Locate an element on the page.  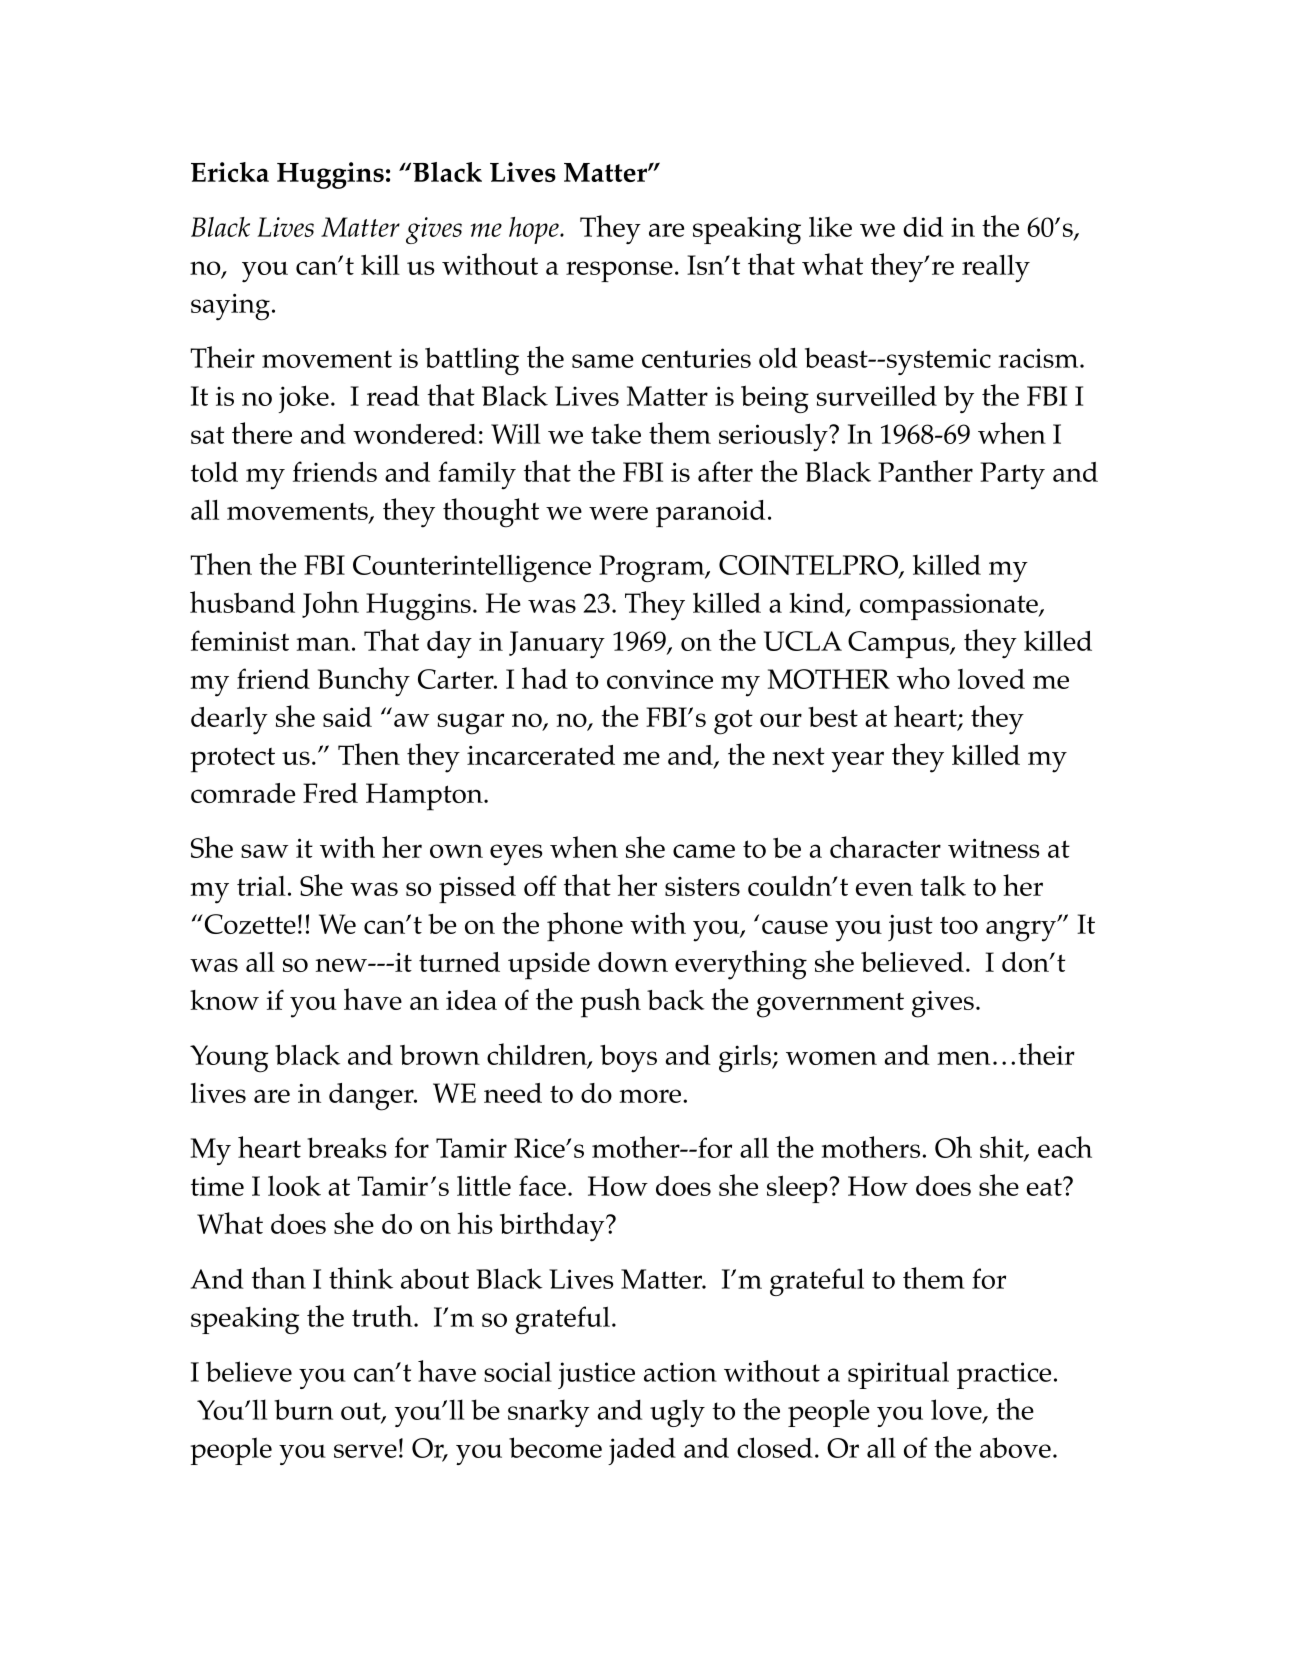
women is located at coordinates (831, 1058).
